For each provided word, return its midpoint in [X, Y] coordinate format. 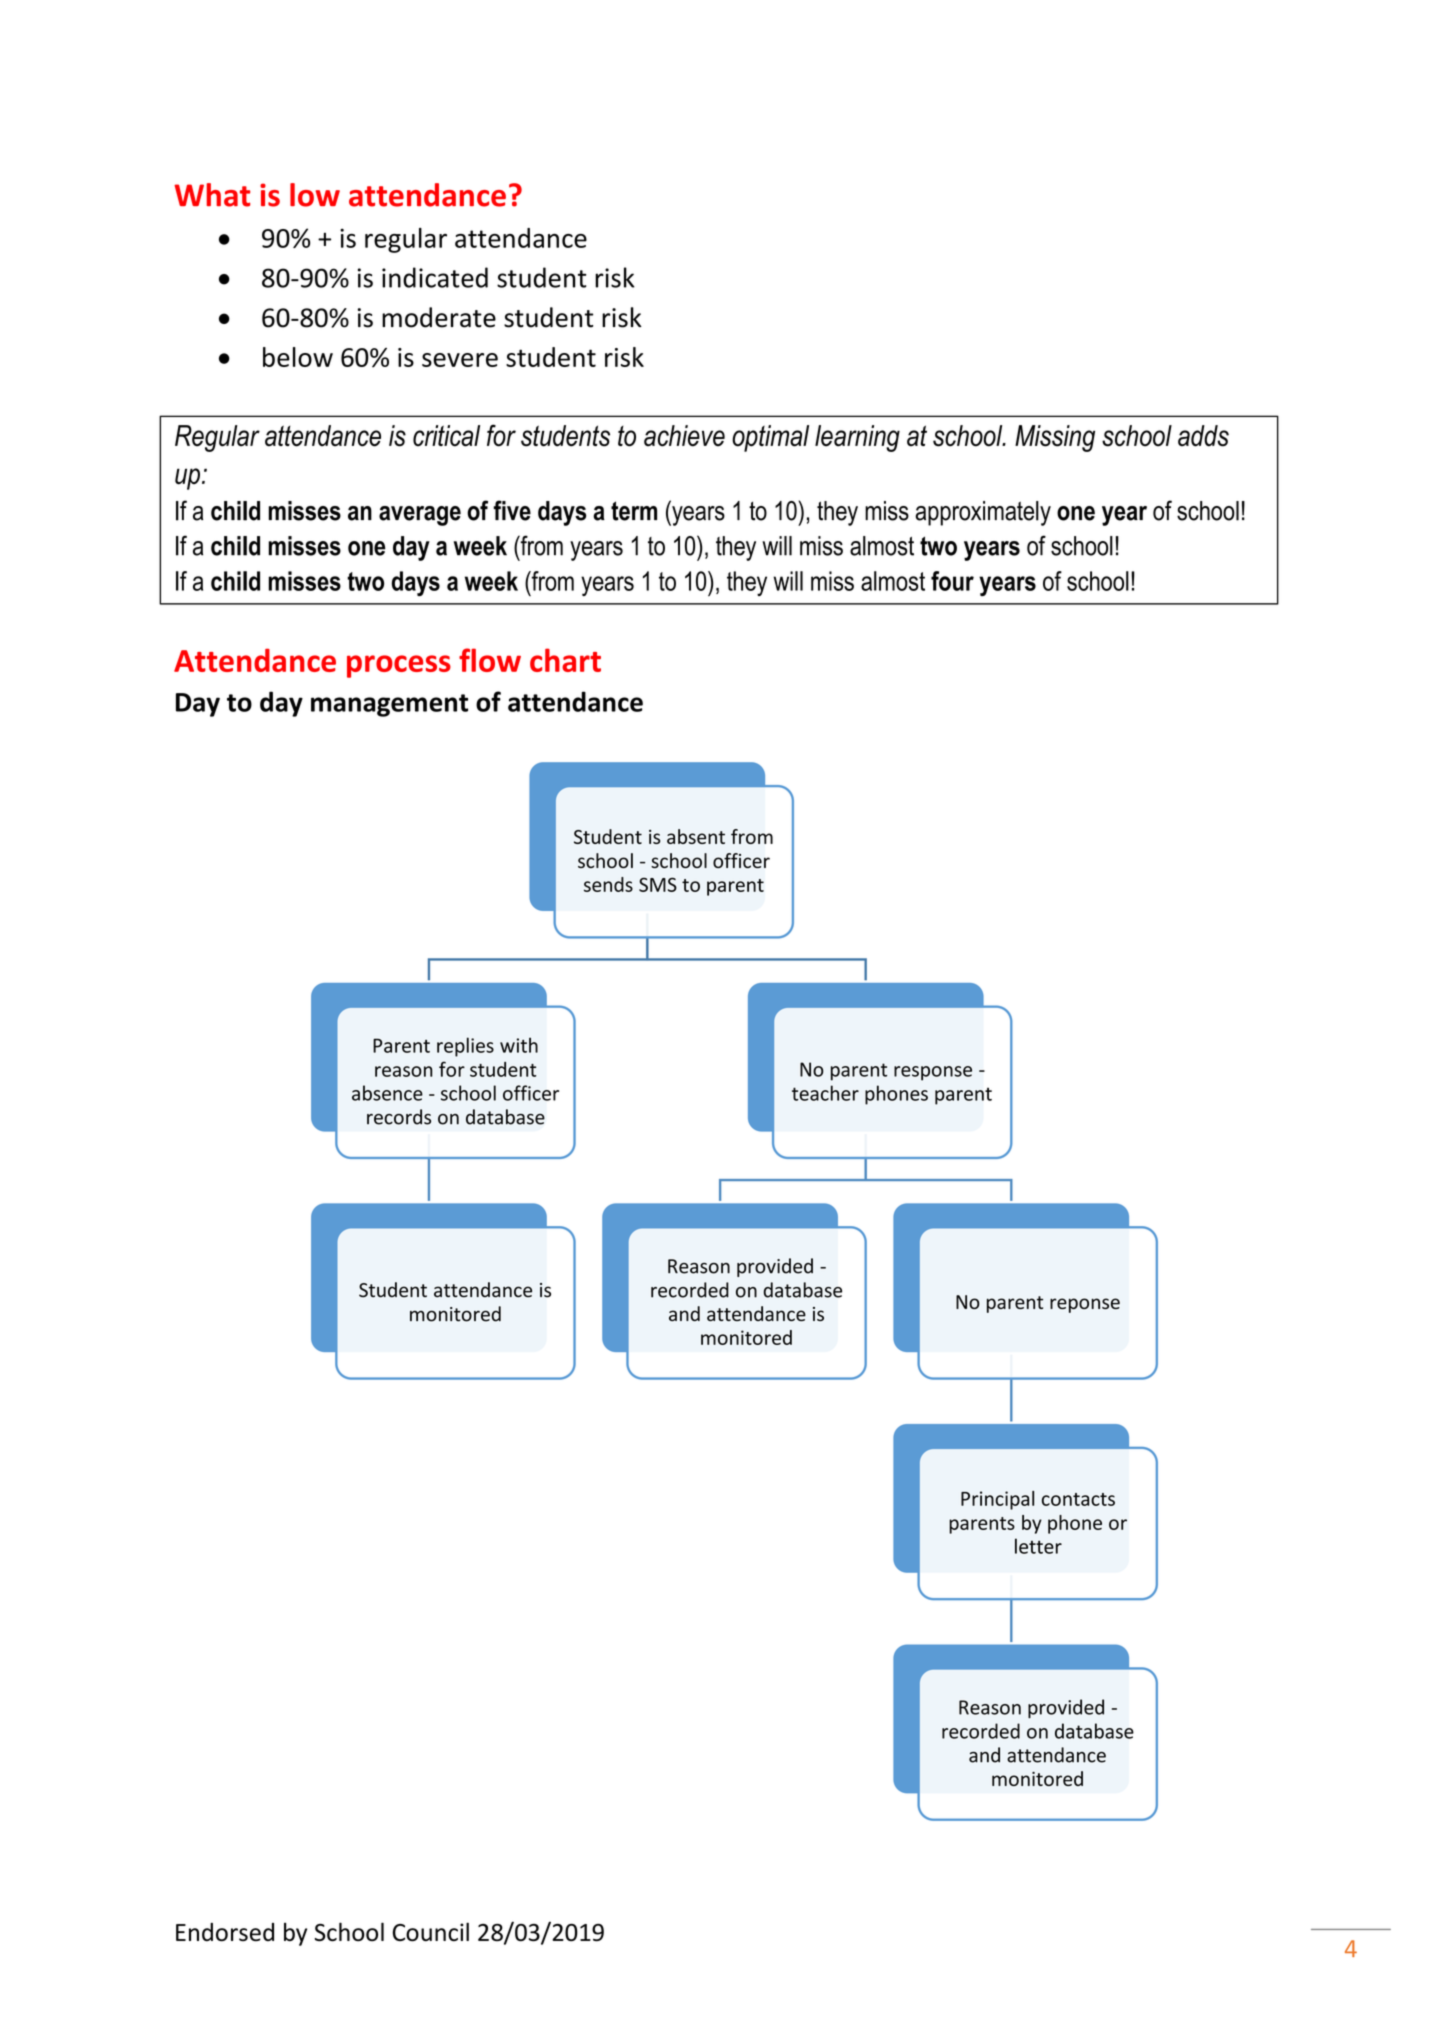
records [399, 1117]
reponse [1085, 1305]
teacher [825, 1093]
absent [696, 836]
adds [1203, 436]
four [952, 581]
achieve [684, 436]
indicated [435, 277]
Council [431, 1932]
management [389, 705]
